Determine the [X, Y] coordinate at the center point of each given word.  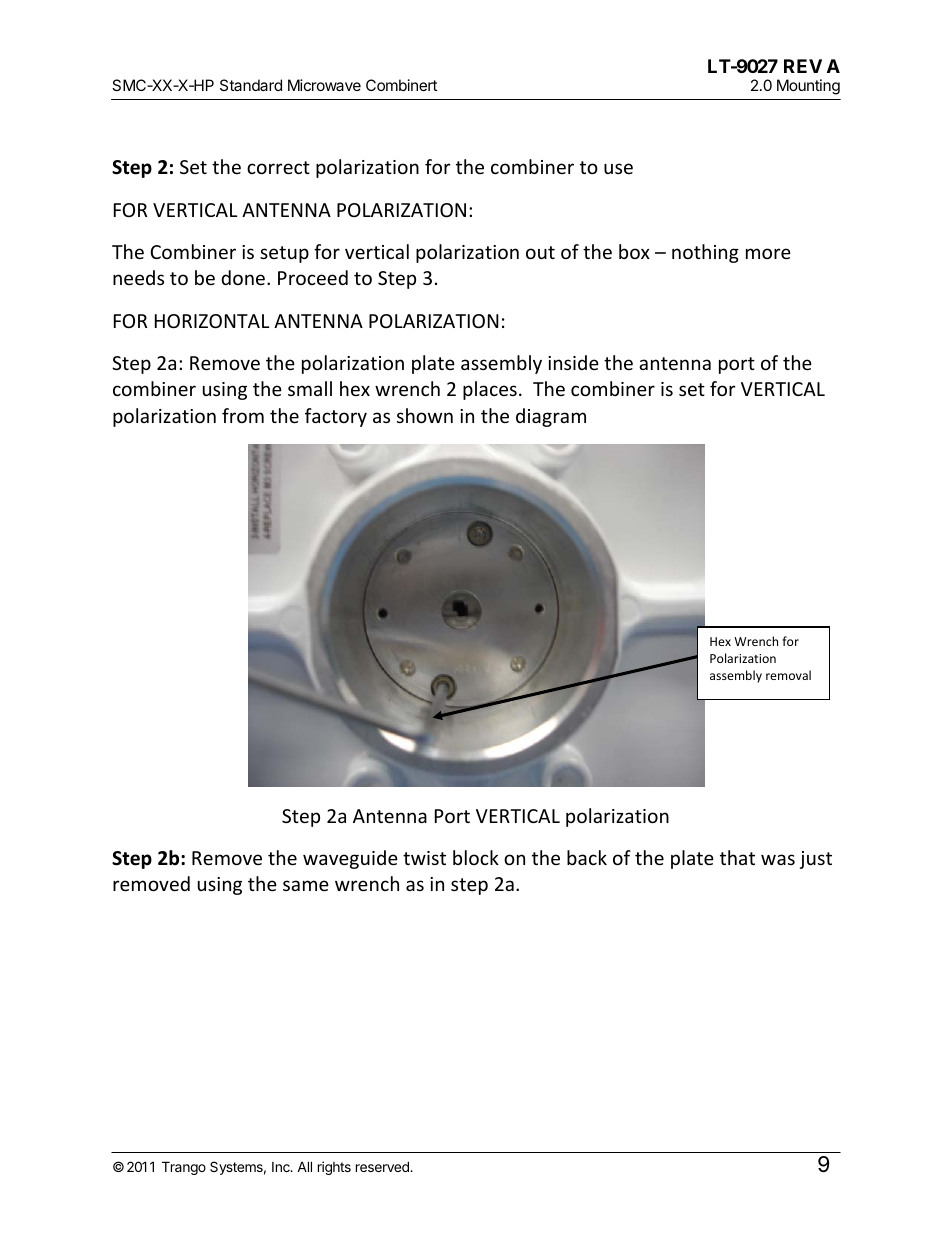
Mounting [808, 87]
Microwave [324, 85]
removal [788, 675]
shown [425, 415]
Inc [282, 1167]
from [243, 415]
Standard [251, 85]
